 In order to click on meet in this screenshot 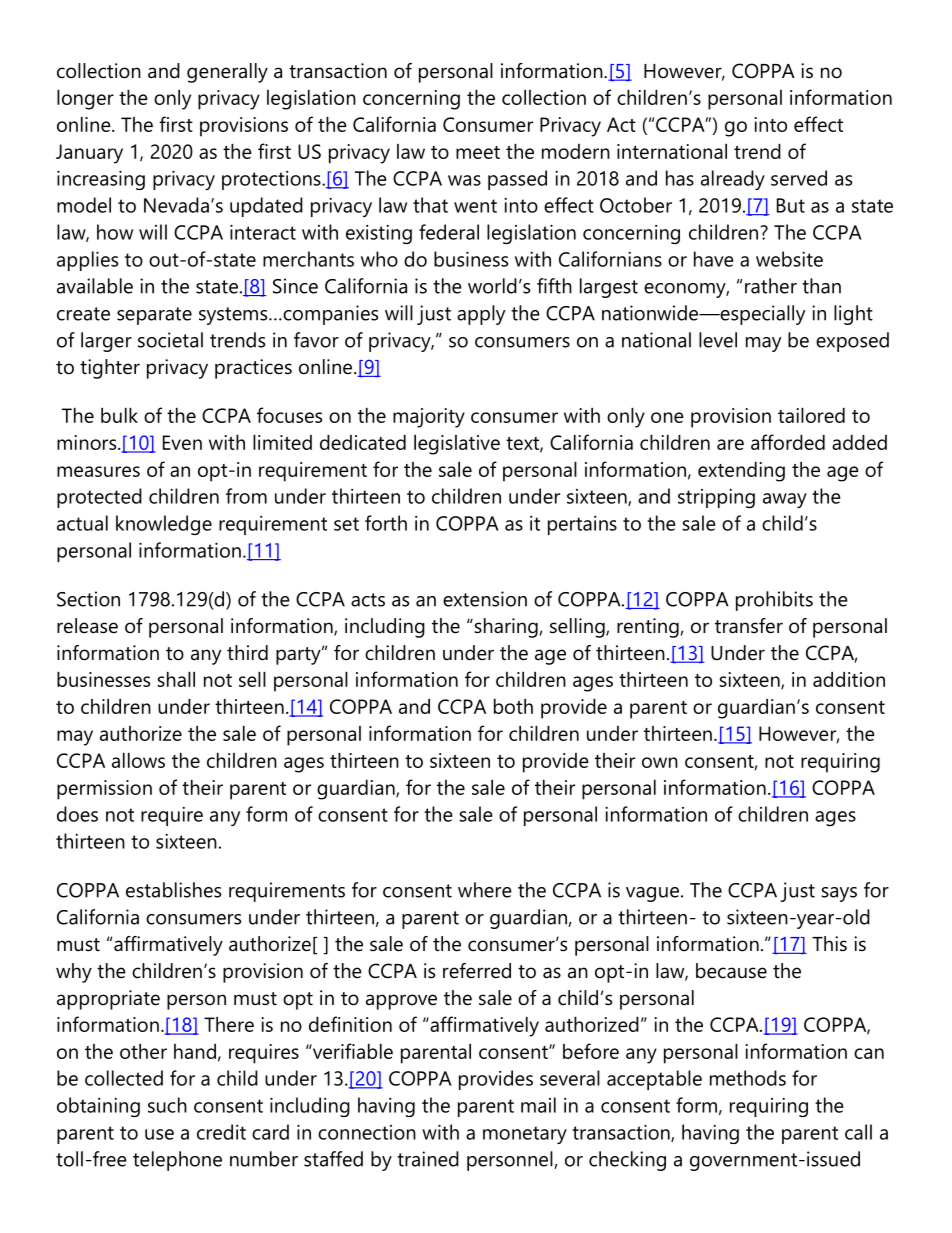, I will do `click(478, 152)`.
